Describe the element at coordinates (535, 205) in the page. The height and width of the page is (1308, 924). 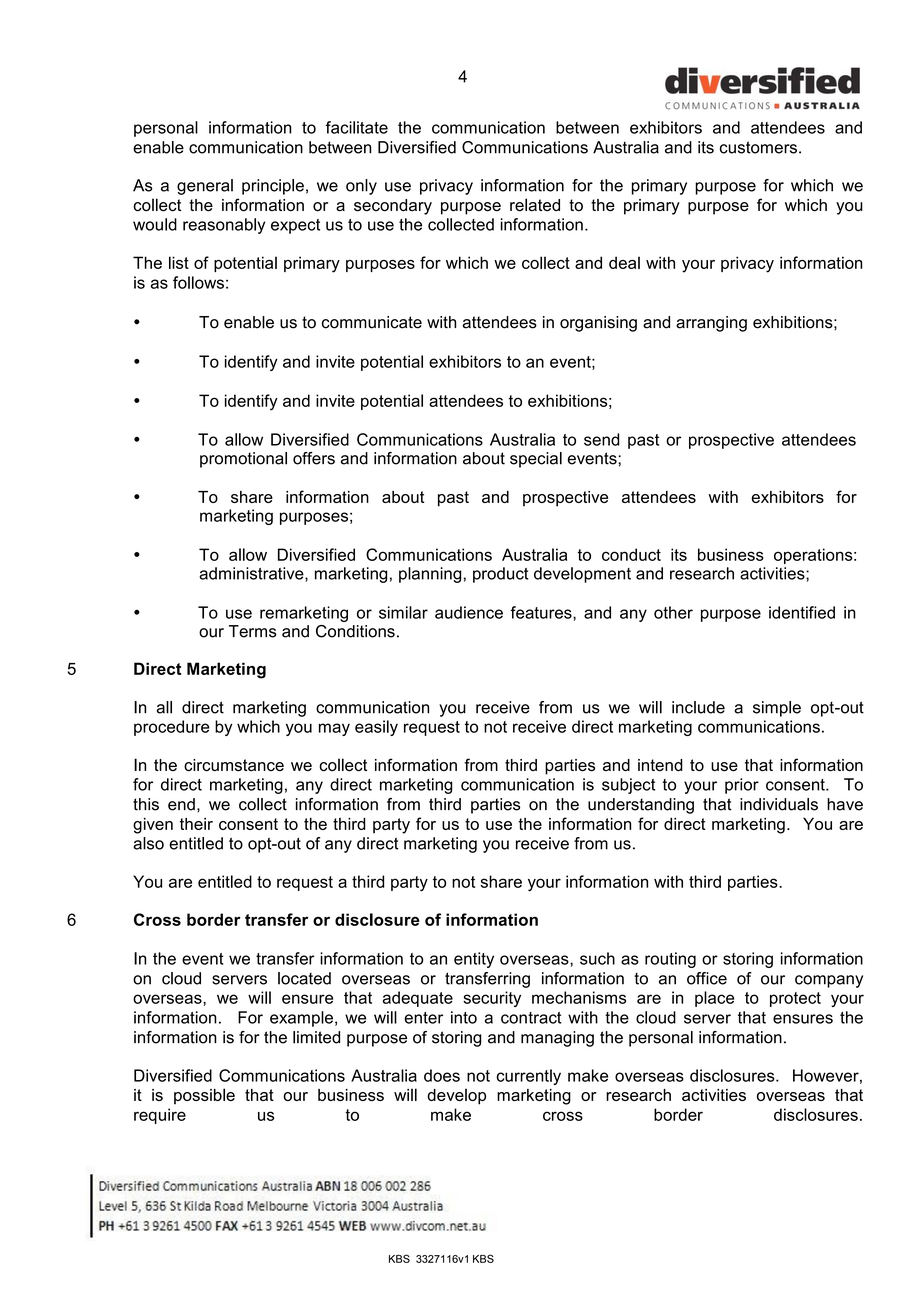
I see `related` at that location.
